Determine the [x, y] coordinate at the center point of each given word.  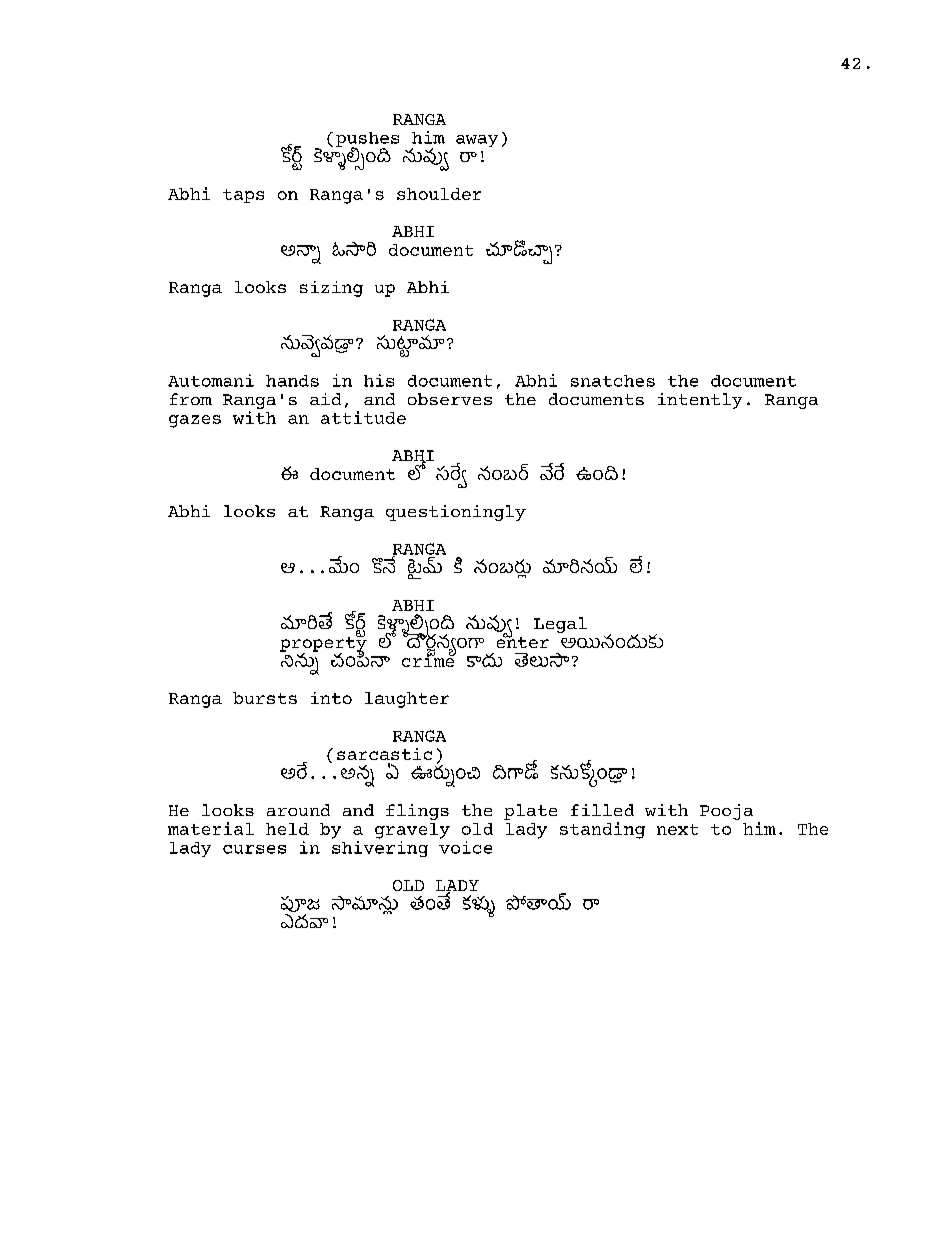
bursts [265, 698]
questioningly [456, 513]
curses [254, 849]
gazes [195, 421]
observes [450, 399]
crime [429, 659]
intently [700, 401]
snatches [613, 381]
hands [292, 381]
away [477, 141]
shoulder [439, 194]
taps [243, 196]
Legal [560, 625]
